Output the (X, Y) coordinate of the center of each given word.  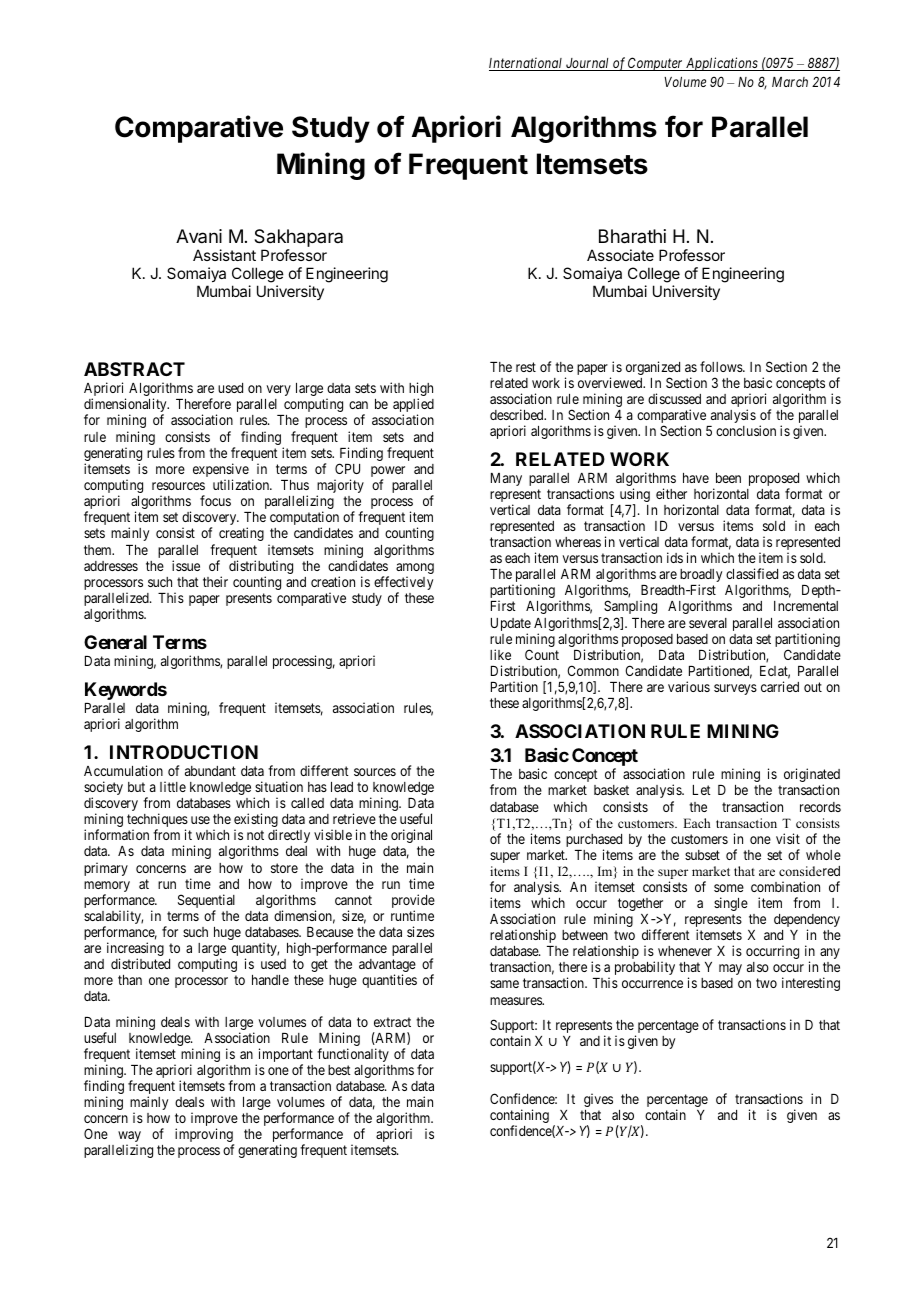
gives (598, 1100)
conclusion (746, 430)
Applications (722, 64)
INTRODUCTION (184, 752)
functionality (353, 1056)
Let (702, 790)
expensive (221, 471)
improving (204, 1136)
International (527, 64)
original (411, 836)
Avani (199, 236)
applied (413, 406)
